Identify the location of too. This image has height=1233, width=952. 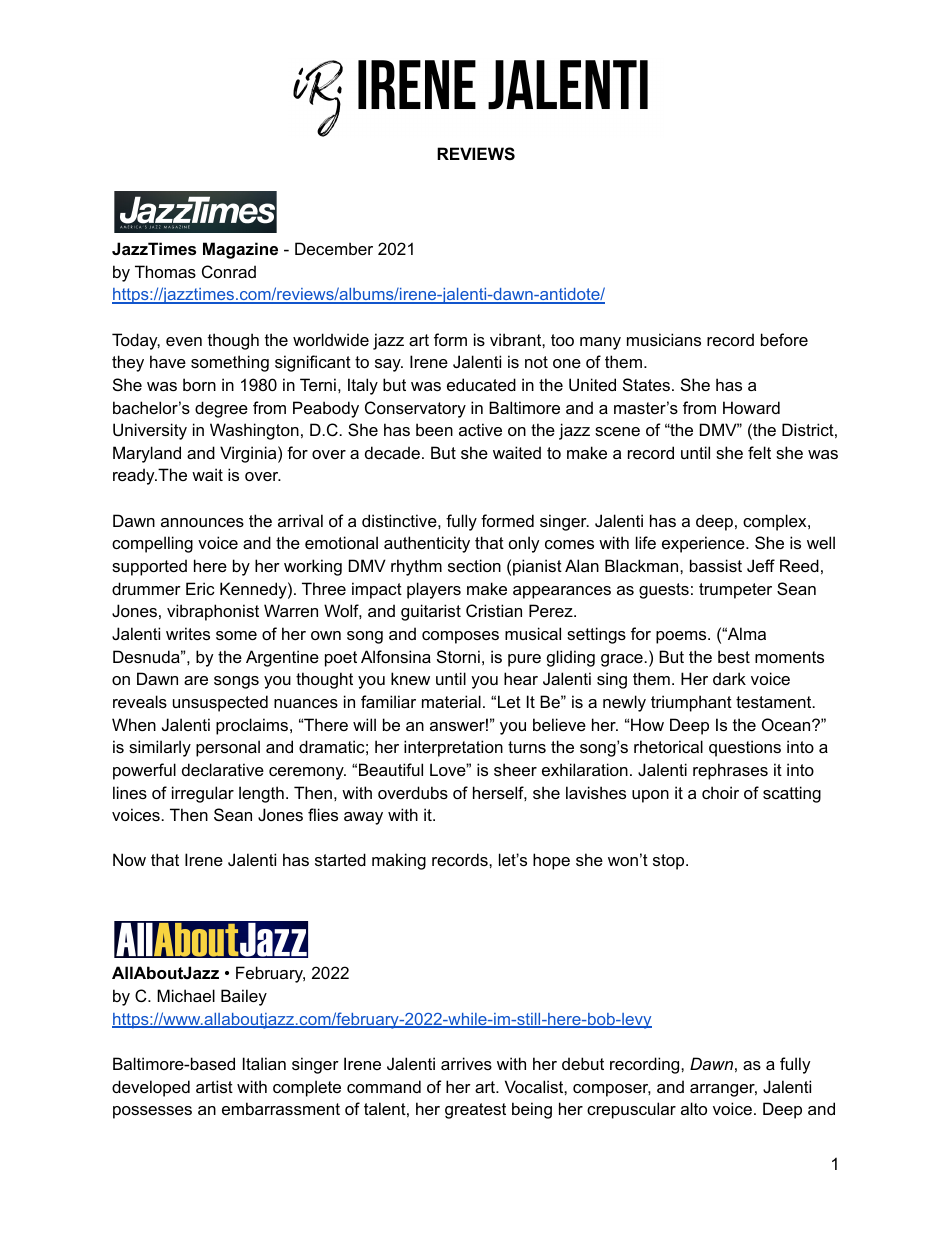
(562, 340).
